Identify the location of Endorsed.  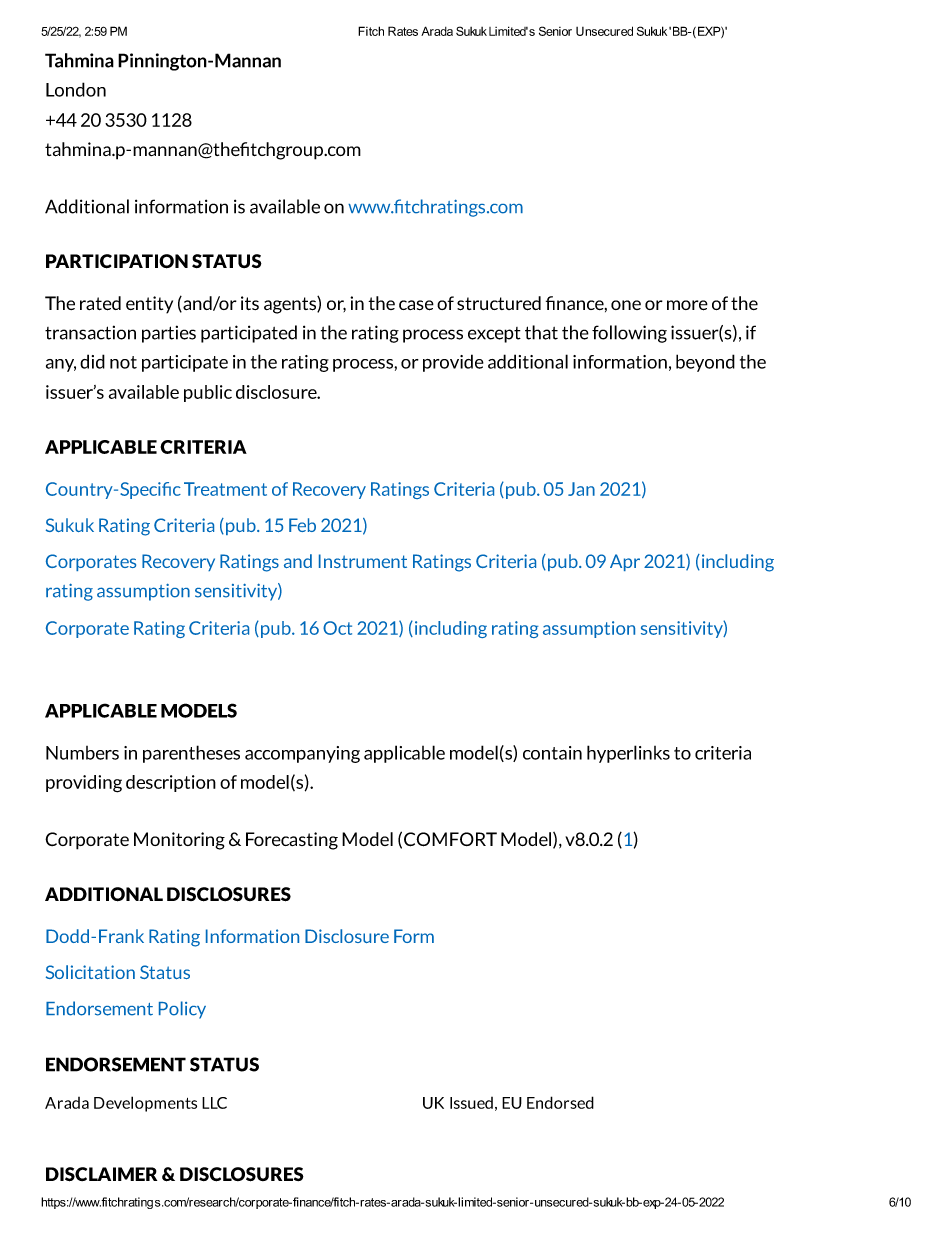
(560, 1102).
